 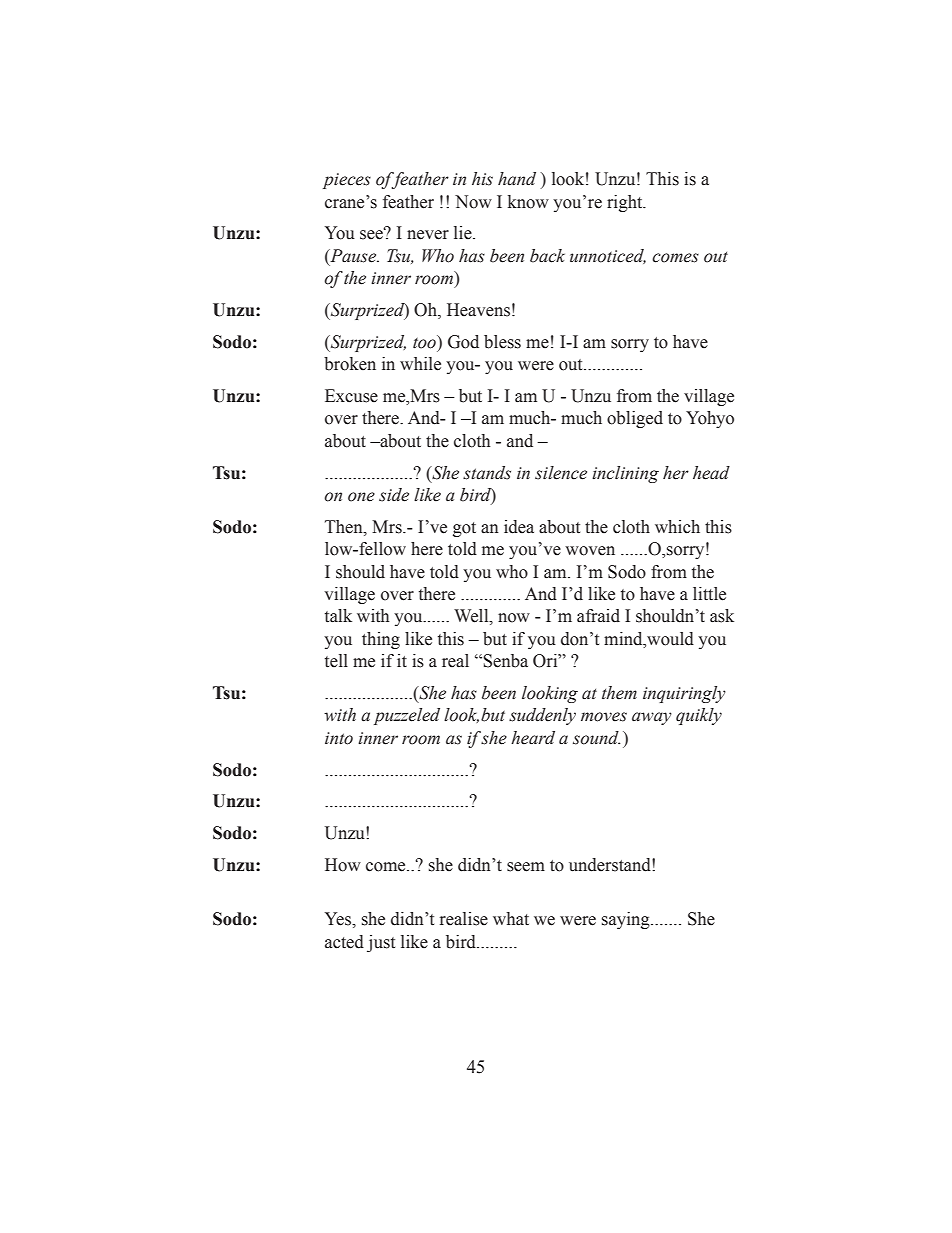 What do you see at coordinates (519, 527) in the screenshot?
I see `idea` at bounding box center [519, 527].
